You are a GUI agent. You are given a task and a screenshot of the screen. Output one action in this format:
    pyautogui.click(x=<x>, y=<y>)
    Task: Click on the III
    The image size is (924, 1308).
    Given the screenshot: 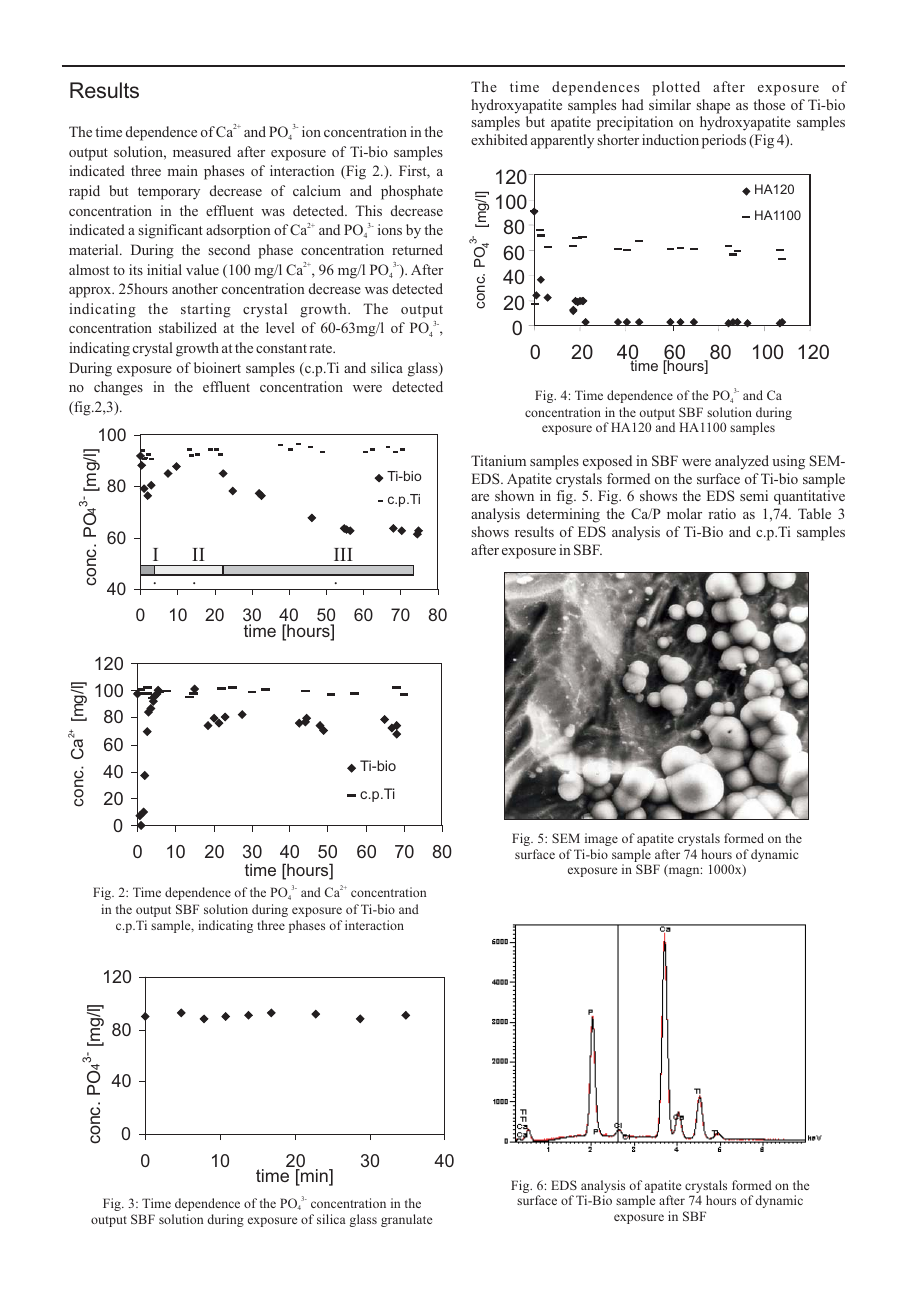 What is the action you would take?
    pyautogui.click(x=343, y=554)
